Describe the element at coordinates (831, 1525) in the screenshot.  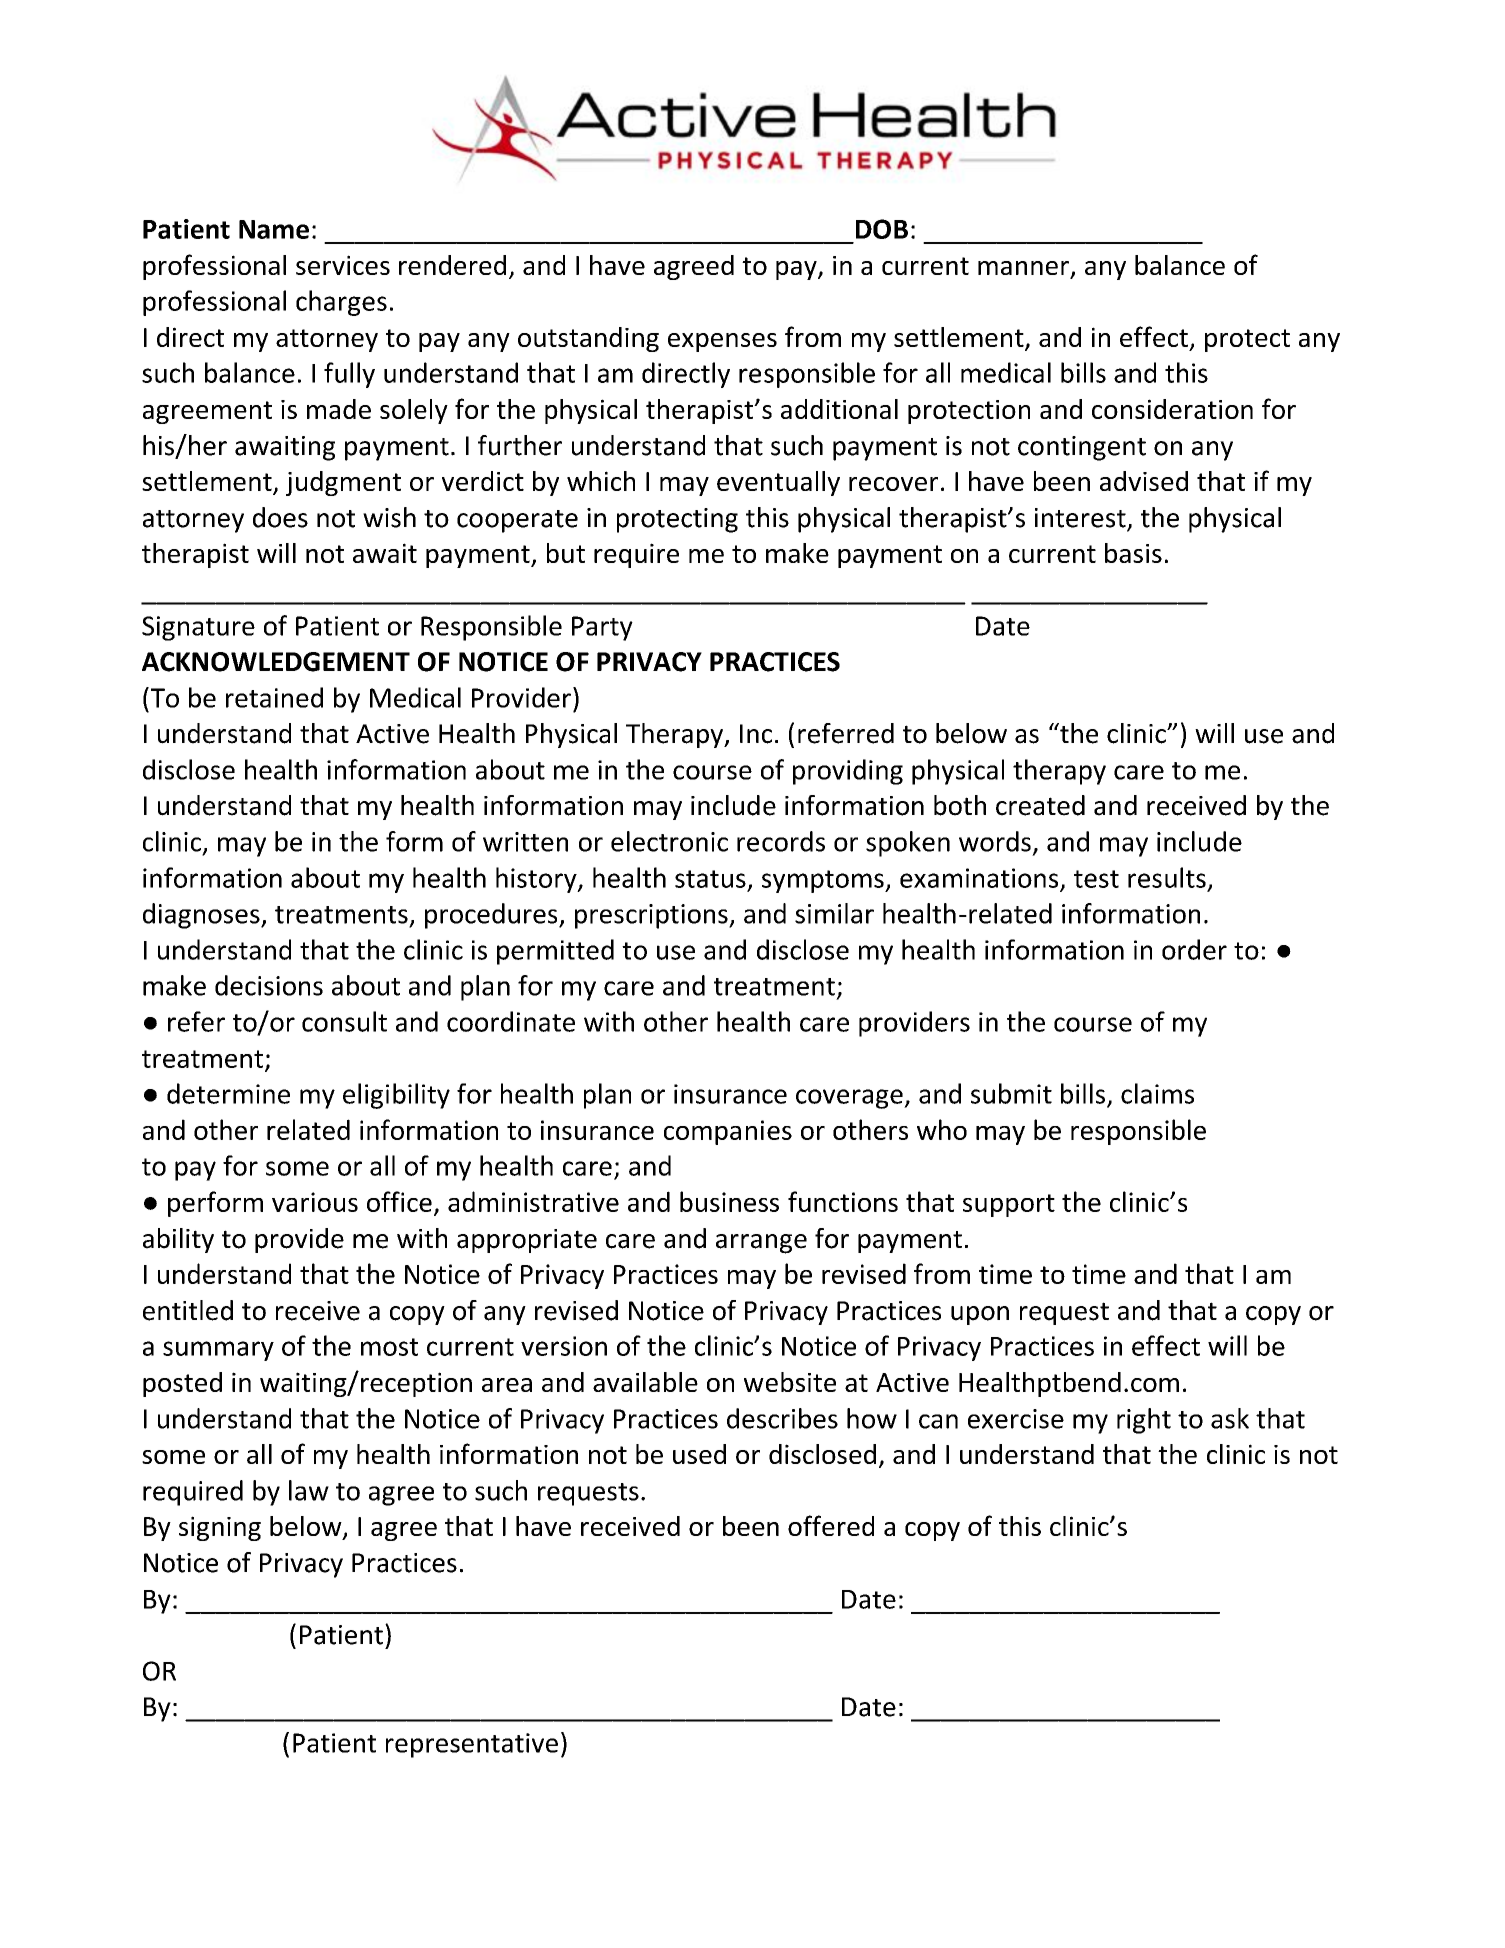
I see `offered` at that location.
